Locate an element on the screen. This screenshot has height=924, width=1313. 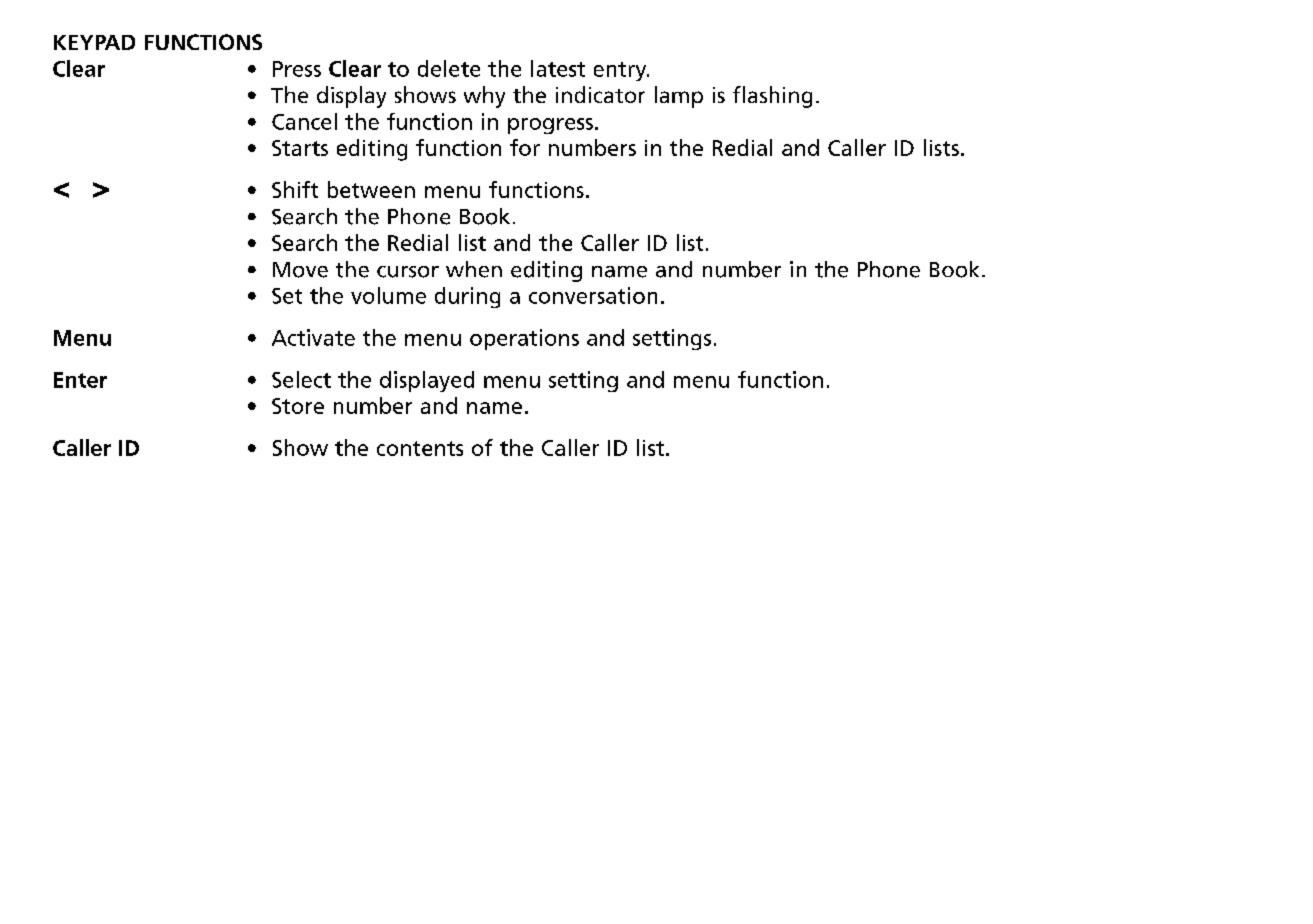
entry is located at coordinates (621, 71).
